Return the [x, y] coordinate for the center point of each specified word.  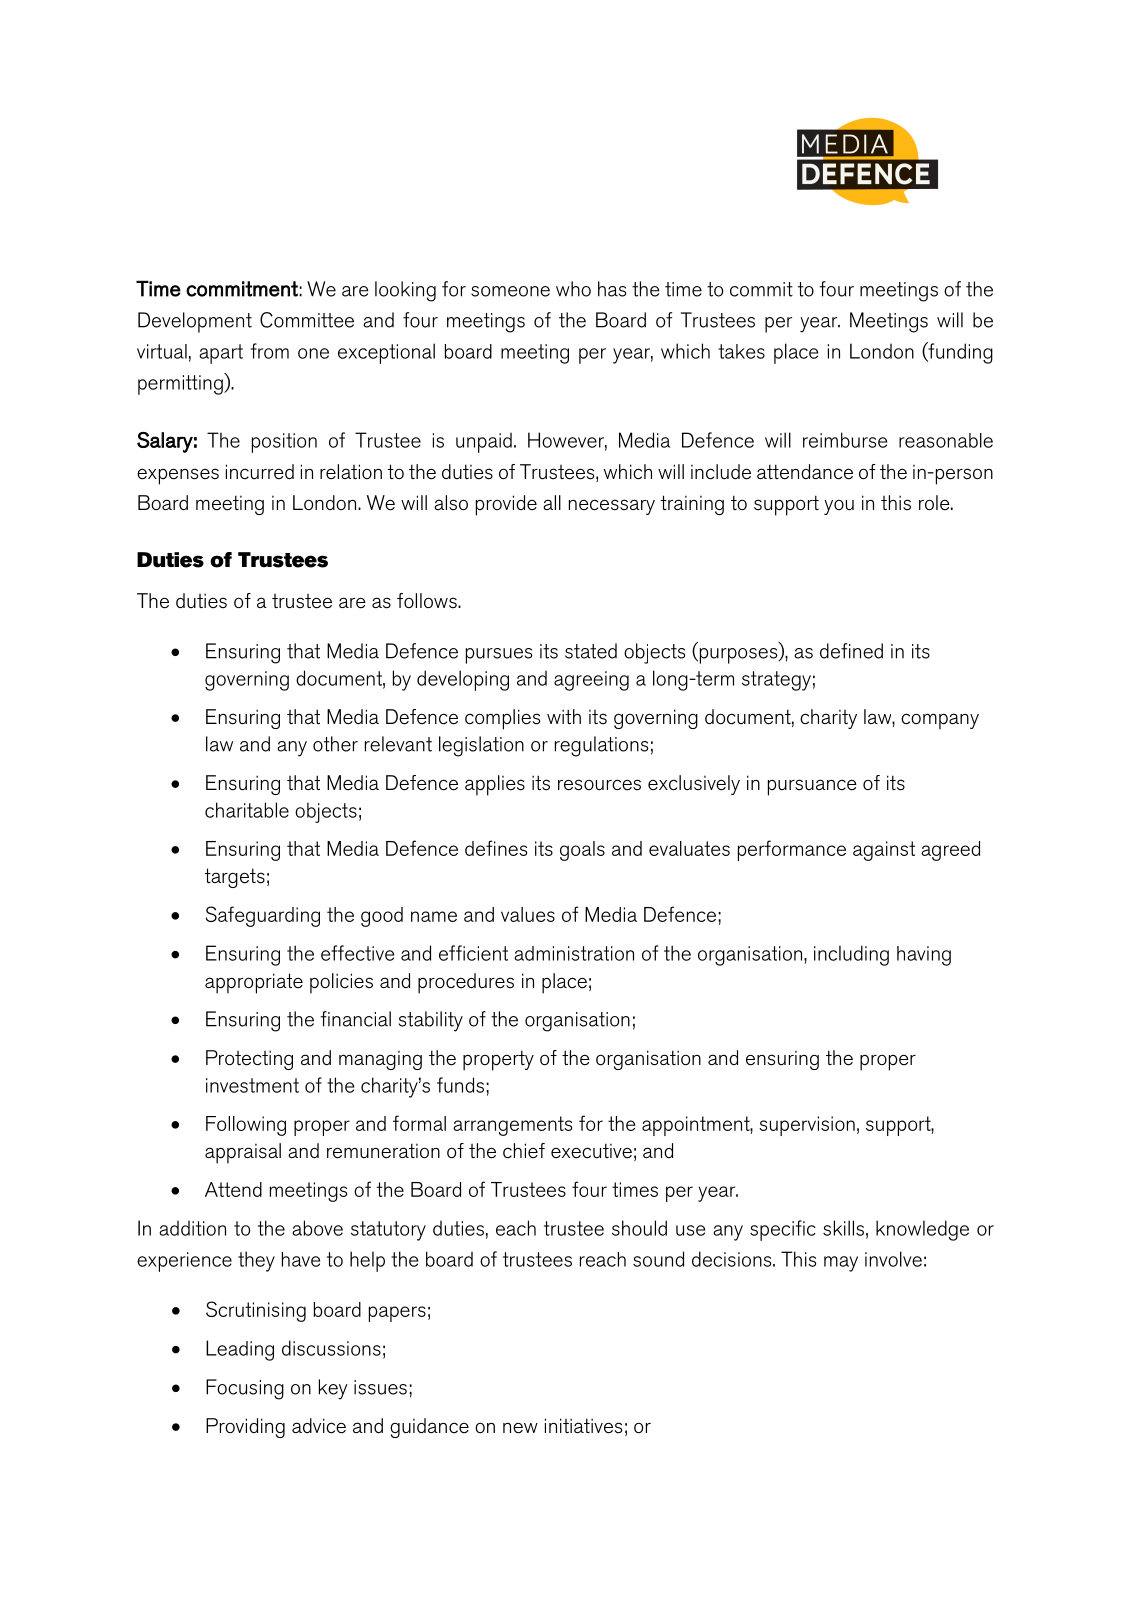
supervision [807, 1126]
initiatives [583, 1426]
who [573, 289]
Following [246, 1126]
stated [591, 651]
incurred [260, 472]
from [270, 351]
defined [851, 651]
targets [235, 878]
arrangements [512, 1126]
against [884, 851]
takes [741, 351]
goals [582, 851]
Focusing [245, 1389]
